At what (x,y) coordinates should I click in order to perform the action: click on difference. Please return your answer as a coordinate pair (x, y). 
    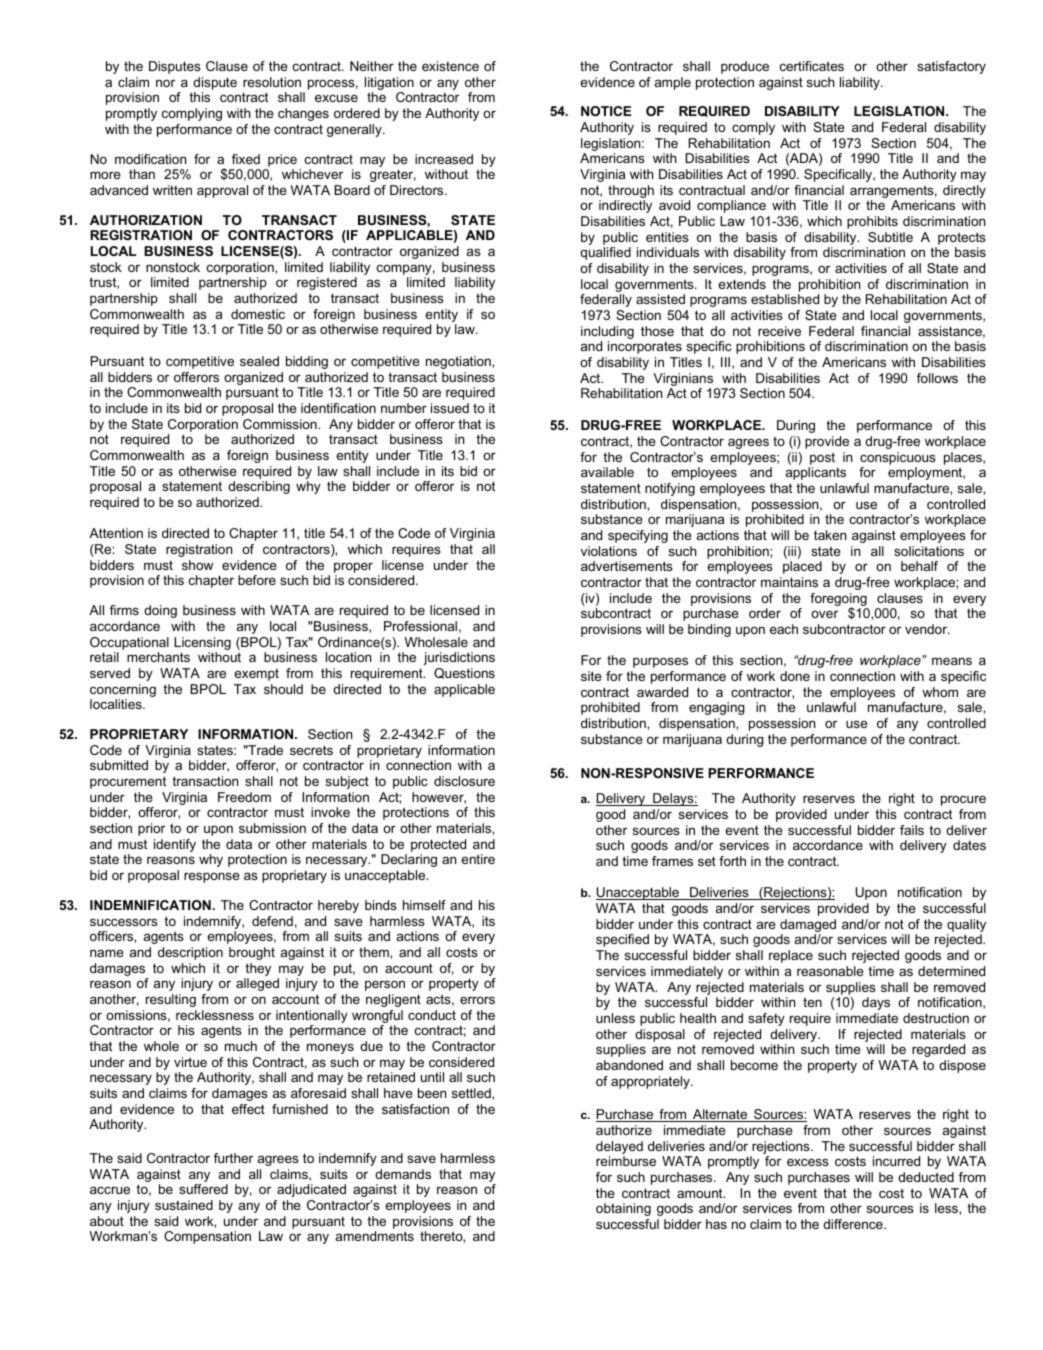
    Looking at the image, I should click on (854, 1224).
